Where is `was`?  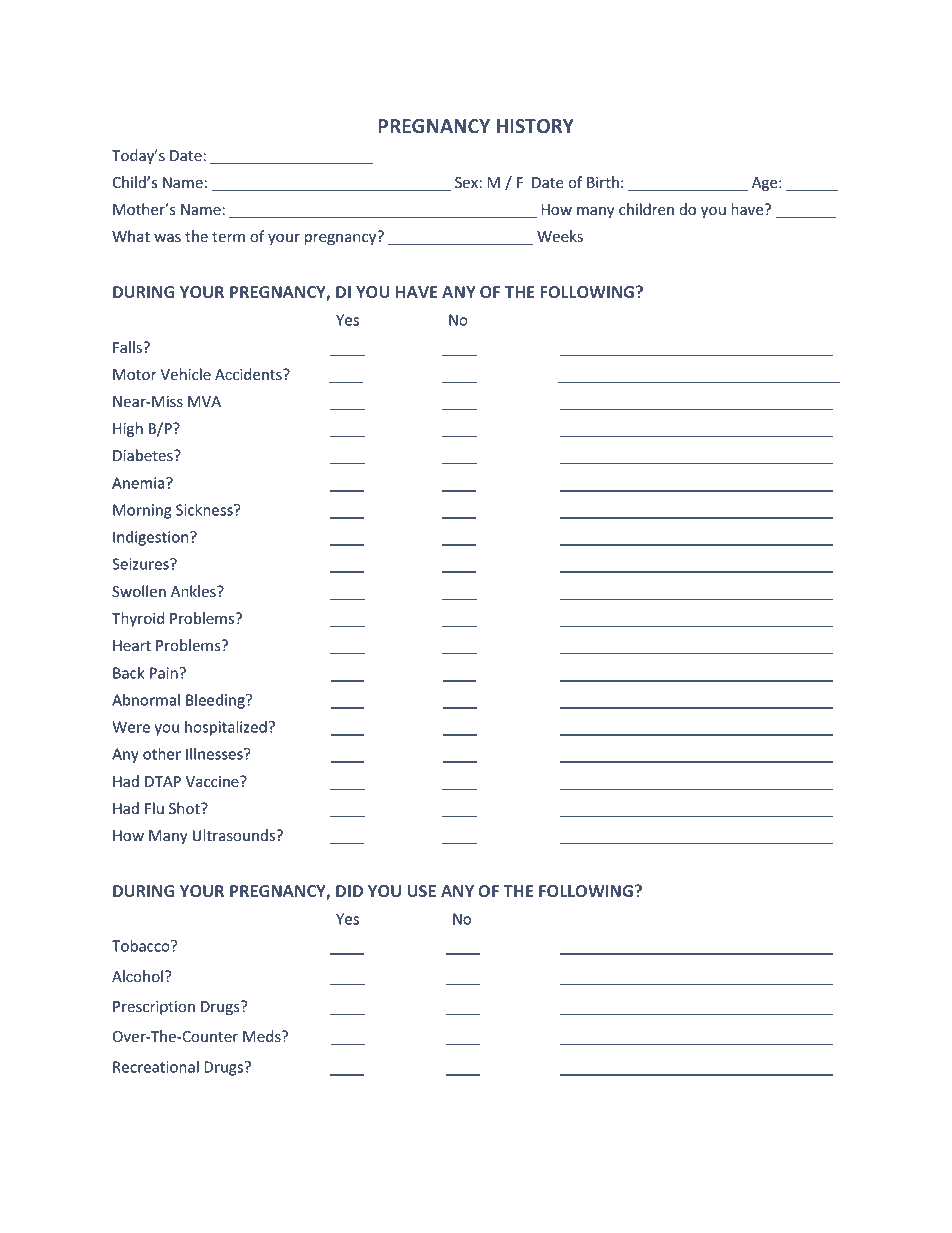 was is located at coordinates (167, 238).
